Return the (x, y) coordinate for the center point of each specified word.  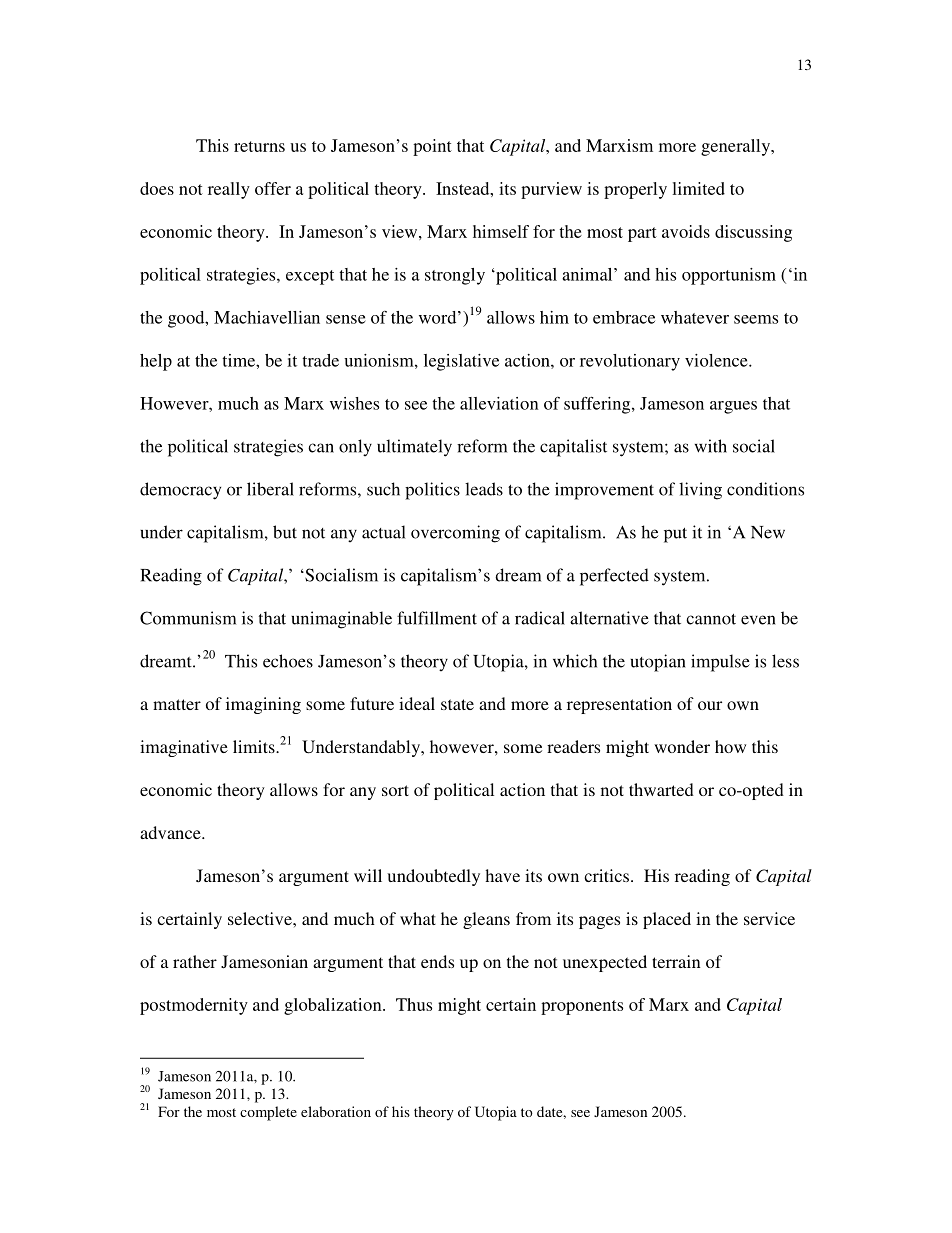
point (432, 147)
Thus (414, 1004)
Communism (188, 618)
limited (698, 188)
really (229, 190)
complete (268, 1113)
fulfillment (437, 618)
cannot (711, 619)
